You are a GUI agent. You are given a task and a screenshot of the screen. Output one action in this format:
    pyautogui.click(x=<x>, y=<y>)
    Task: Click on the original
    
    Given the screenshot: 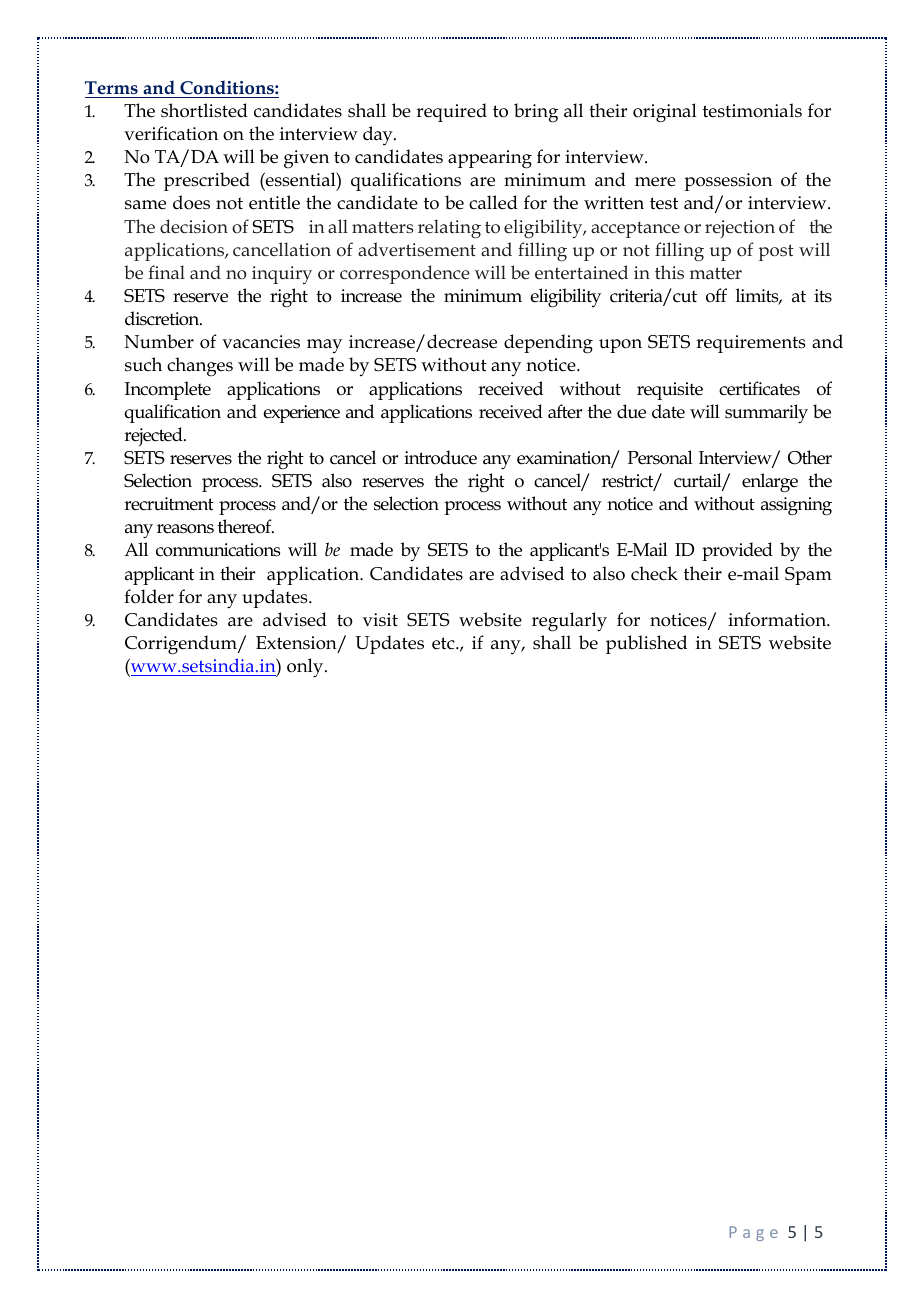 What is the action you would take?
    pyautogui.click(x=665, y=113)
